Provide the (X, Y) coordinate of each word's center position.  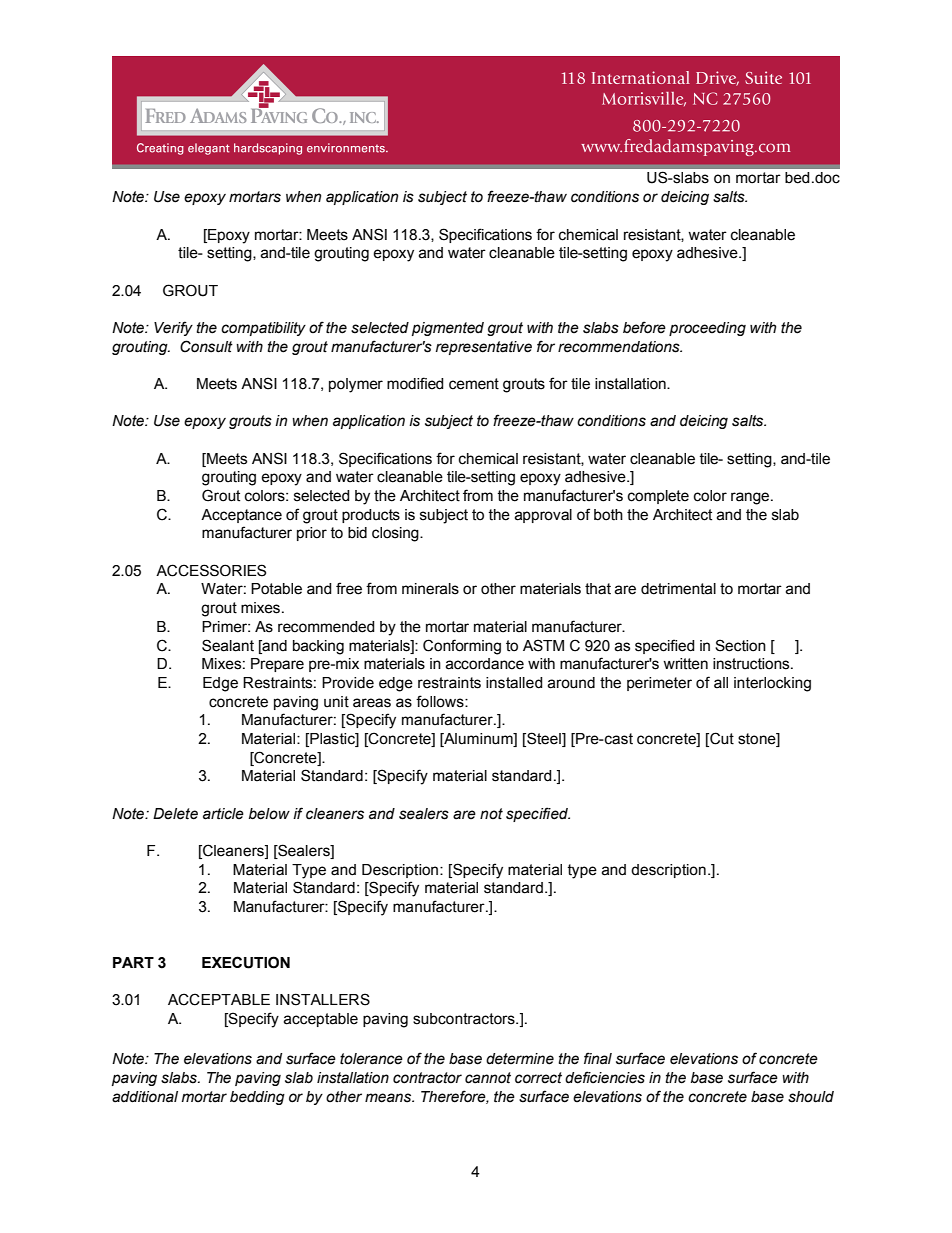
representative (484, 348)
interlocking (772, 684)
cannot (488, 1078)
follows (441, 701)
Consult (206, 346)
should (811, 1097)
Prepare (277, 665)
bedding (257, 1098)
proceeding (707, 329)
